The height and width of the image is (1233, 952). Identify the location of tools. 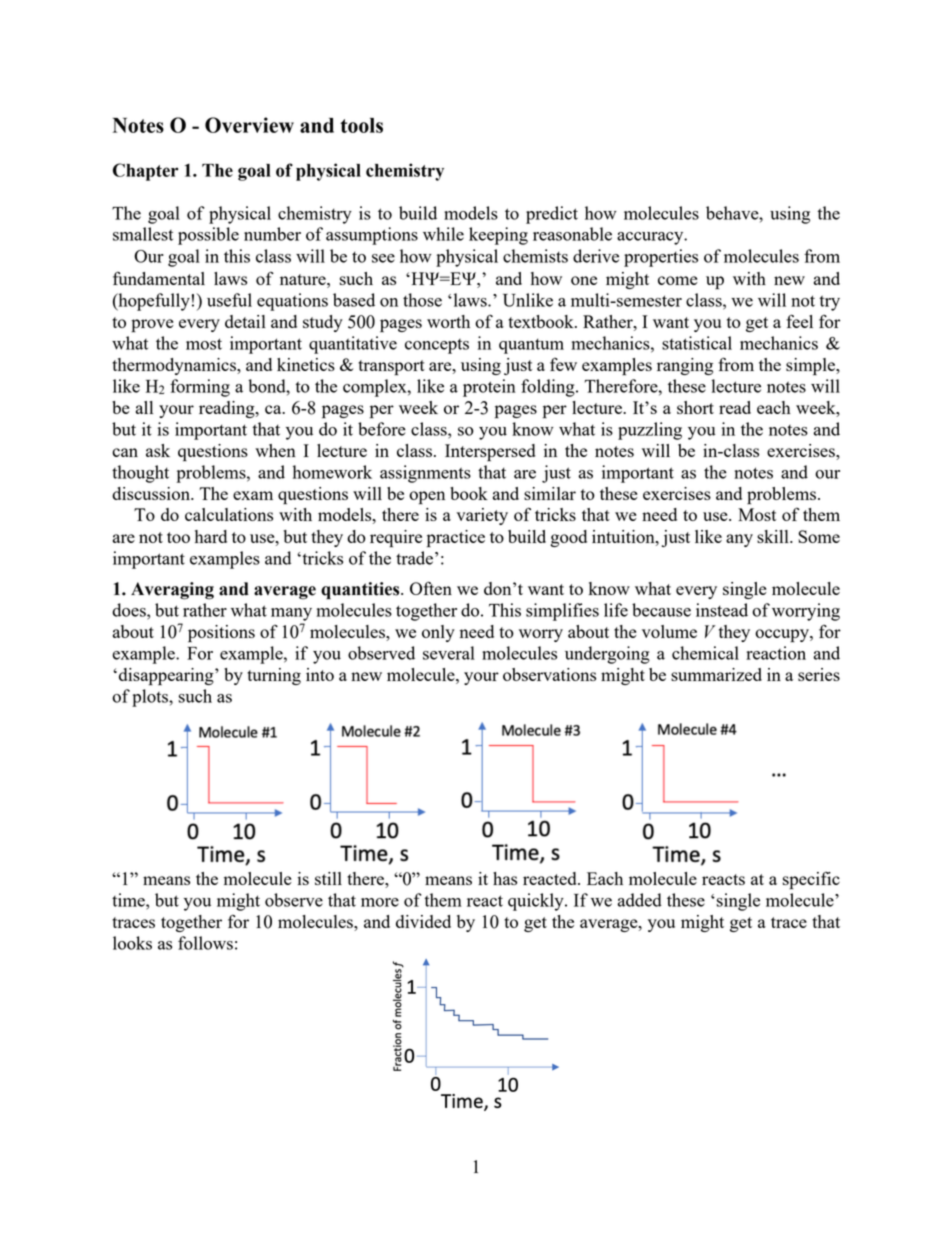
(361, 125).
